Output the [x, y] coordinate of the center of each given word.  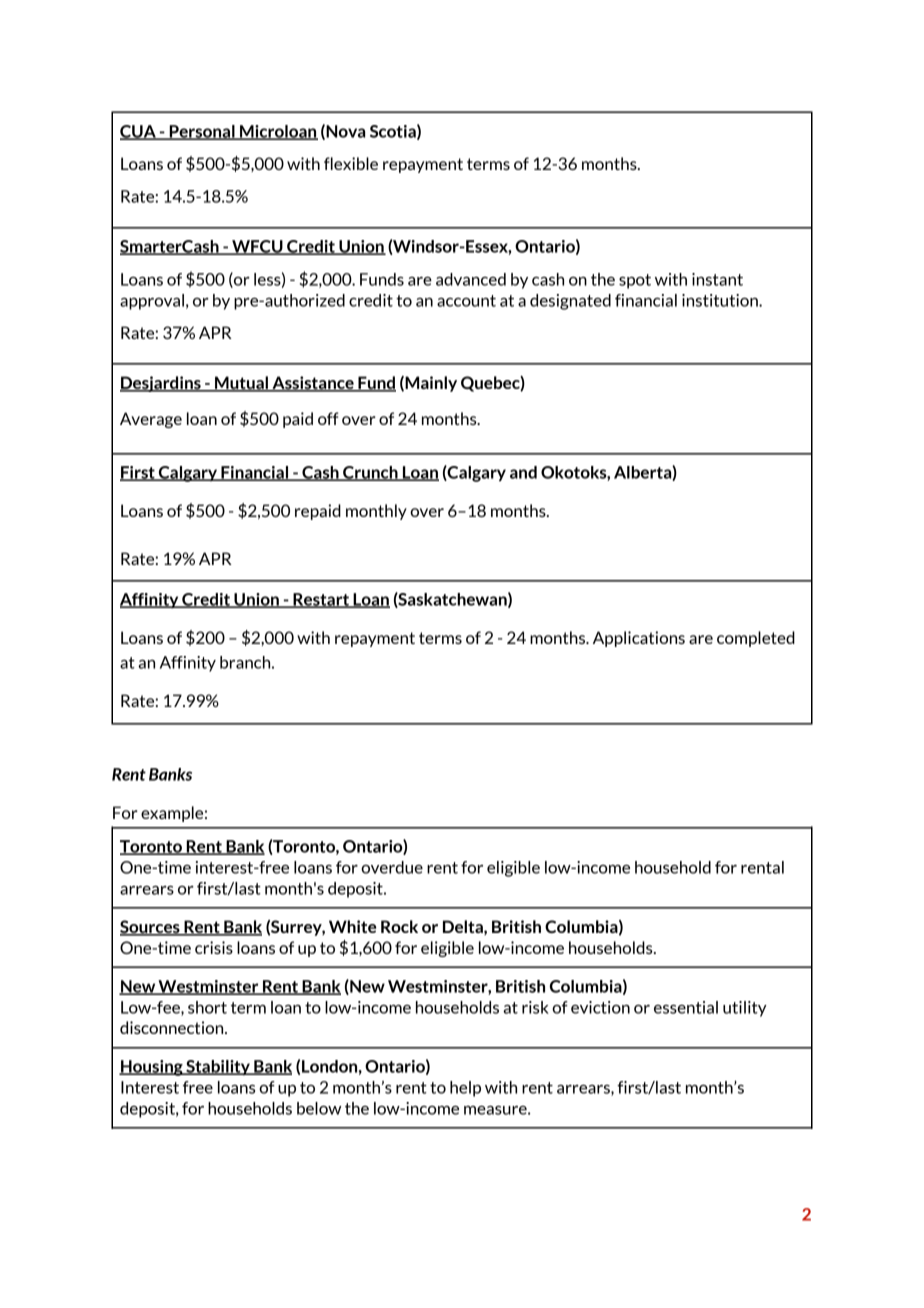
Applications [639, 639]
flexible [351, 163]
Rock [399, 926]
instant [717, 279]
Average [151, 420]
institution [721, 300]
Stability [218, 1067]
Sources [151, 927]
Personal [202, 132]
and [523, 472]
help [465, 1089]
